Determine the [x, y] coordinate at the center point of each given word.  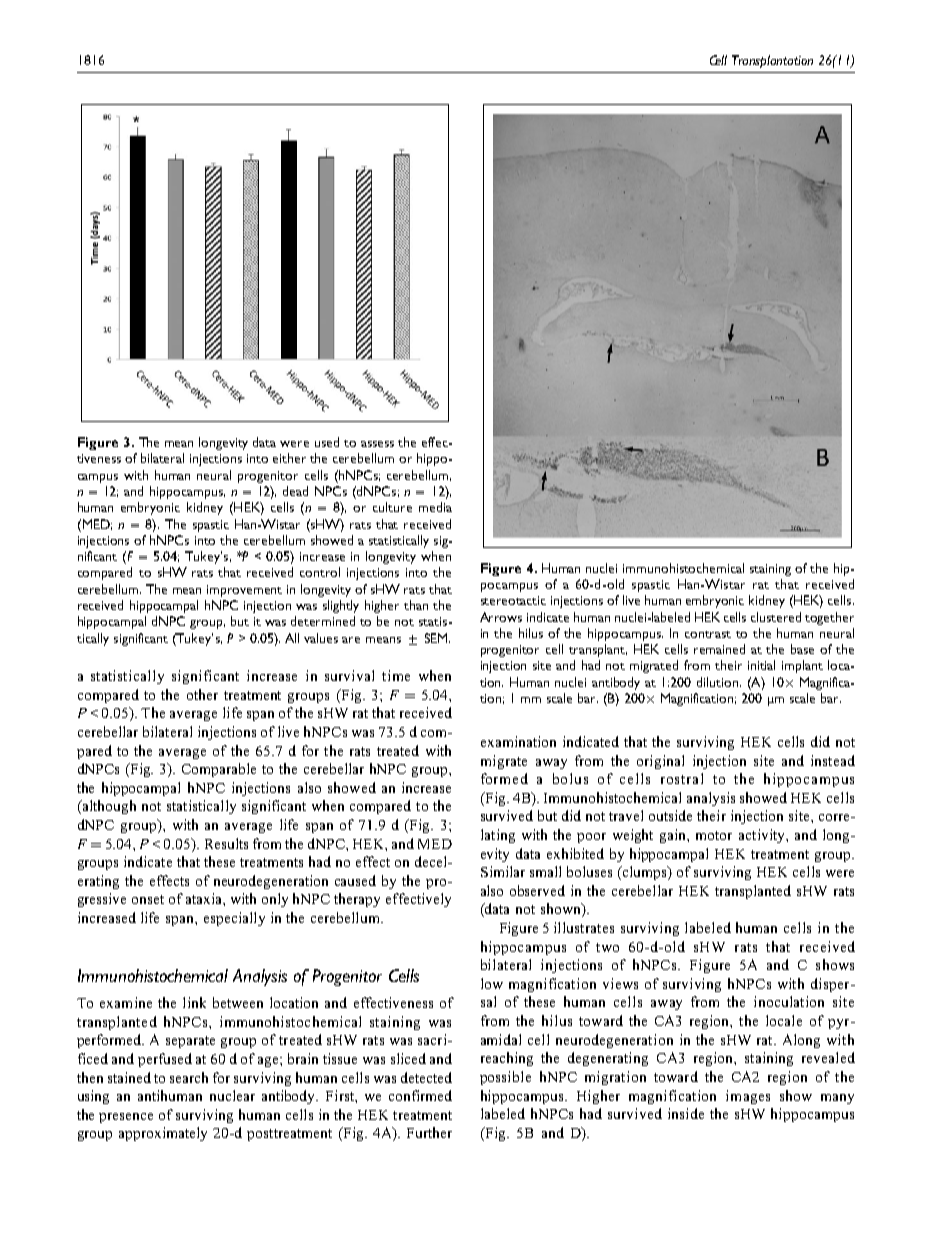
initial [761, 665]
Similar [503, 871]
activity [763, 836]
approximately [163, 1134]
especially [234, 919]
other [202, 694]
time [396, 675]
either [289, 458]
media [435, 507]
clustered [776, 617]
